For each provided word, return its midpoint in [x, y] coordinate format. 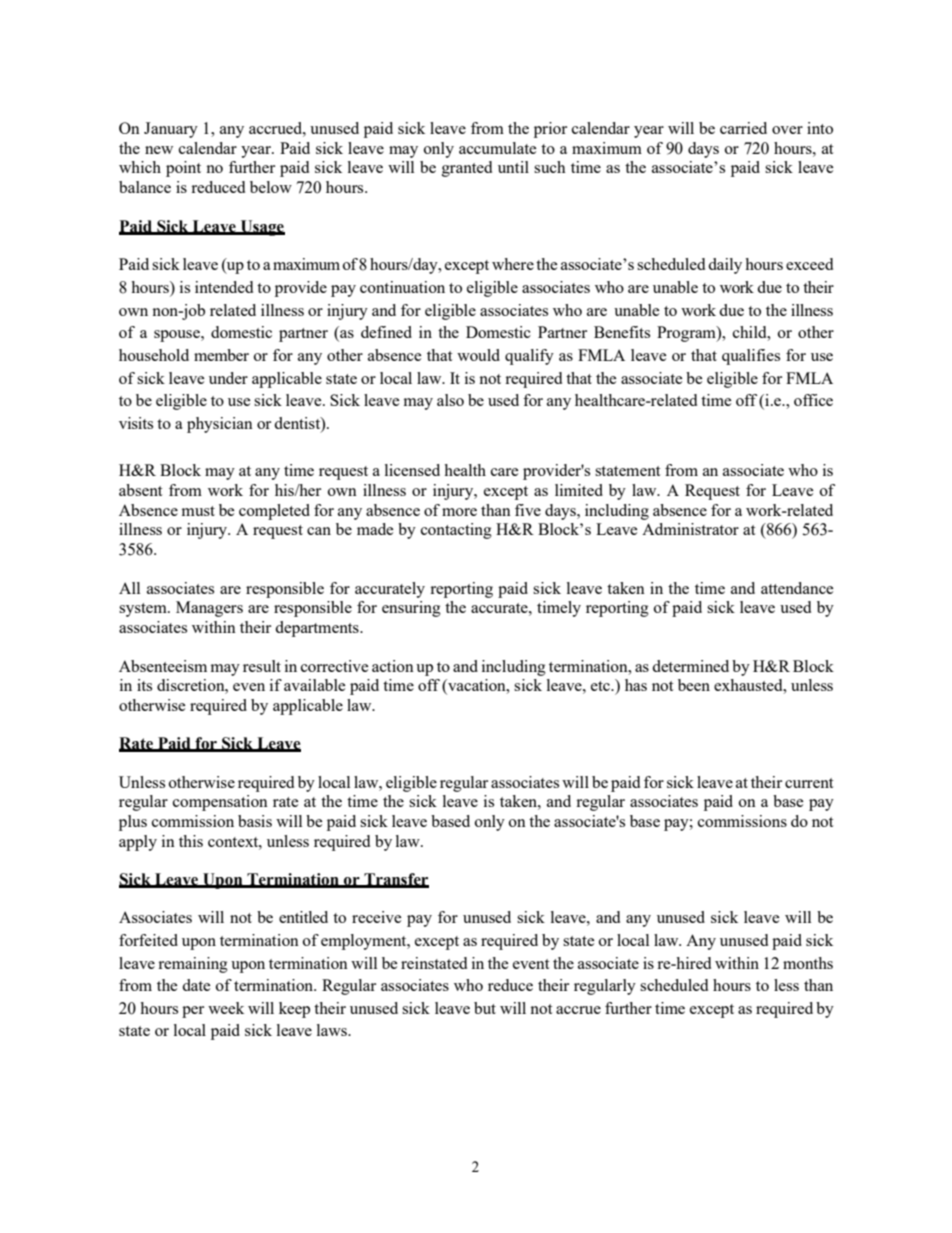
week [226, 1008]
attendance [797, 588]
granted [467, 169]
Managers [209, 609]
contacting [456, 531]
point [183, 169]
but [485, 1008]
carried [743, 128]
